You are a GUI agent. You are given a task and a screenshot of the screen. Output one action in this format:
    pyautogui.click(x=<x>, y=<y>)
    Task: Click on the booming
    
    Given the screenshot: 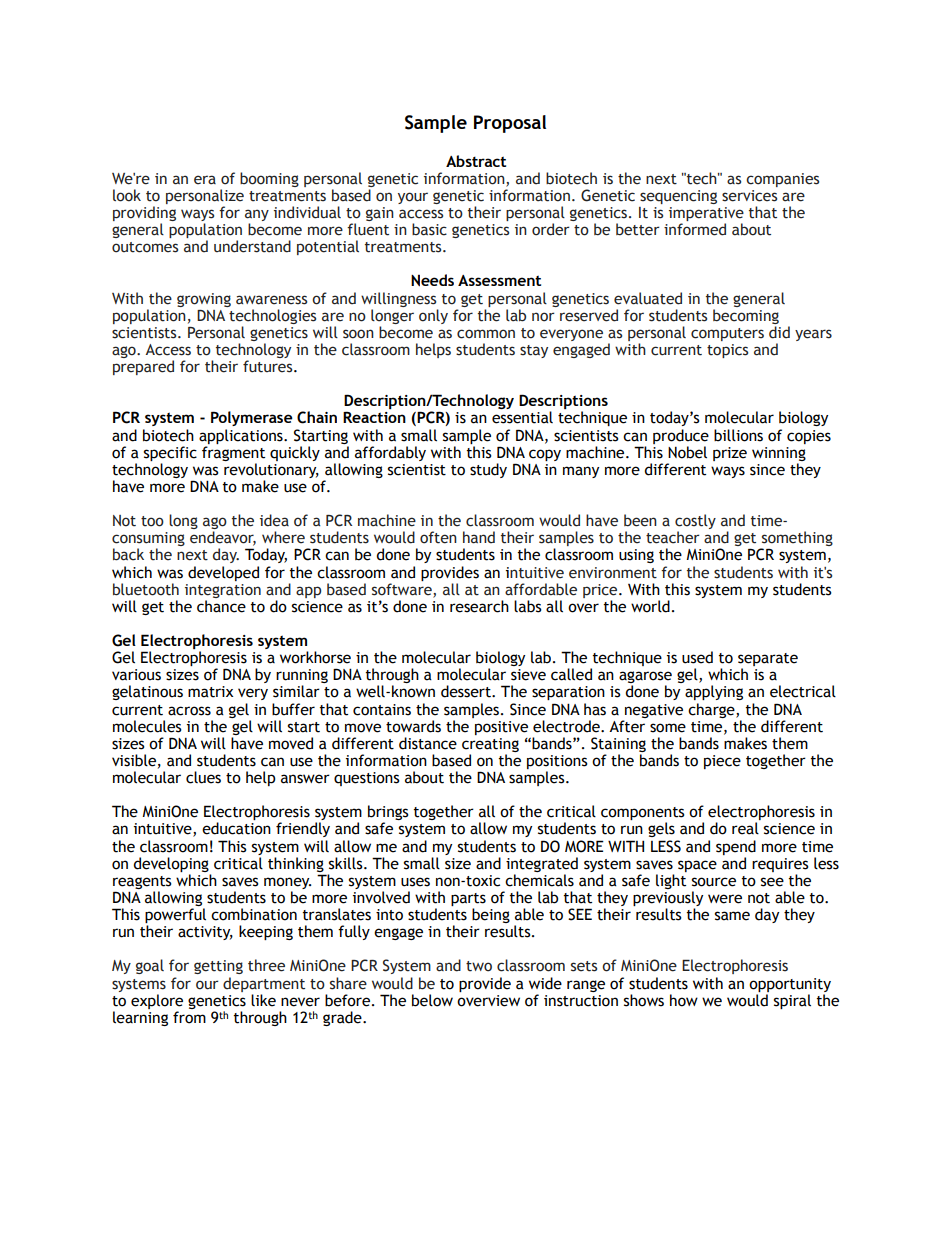 What is the action you would take?
    pyautogui.click(x=269, y=179)
